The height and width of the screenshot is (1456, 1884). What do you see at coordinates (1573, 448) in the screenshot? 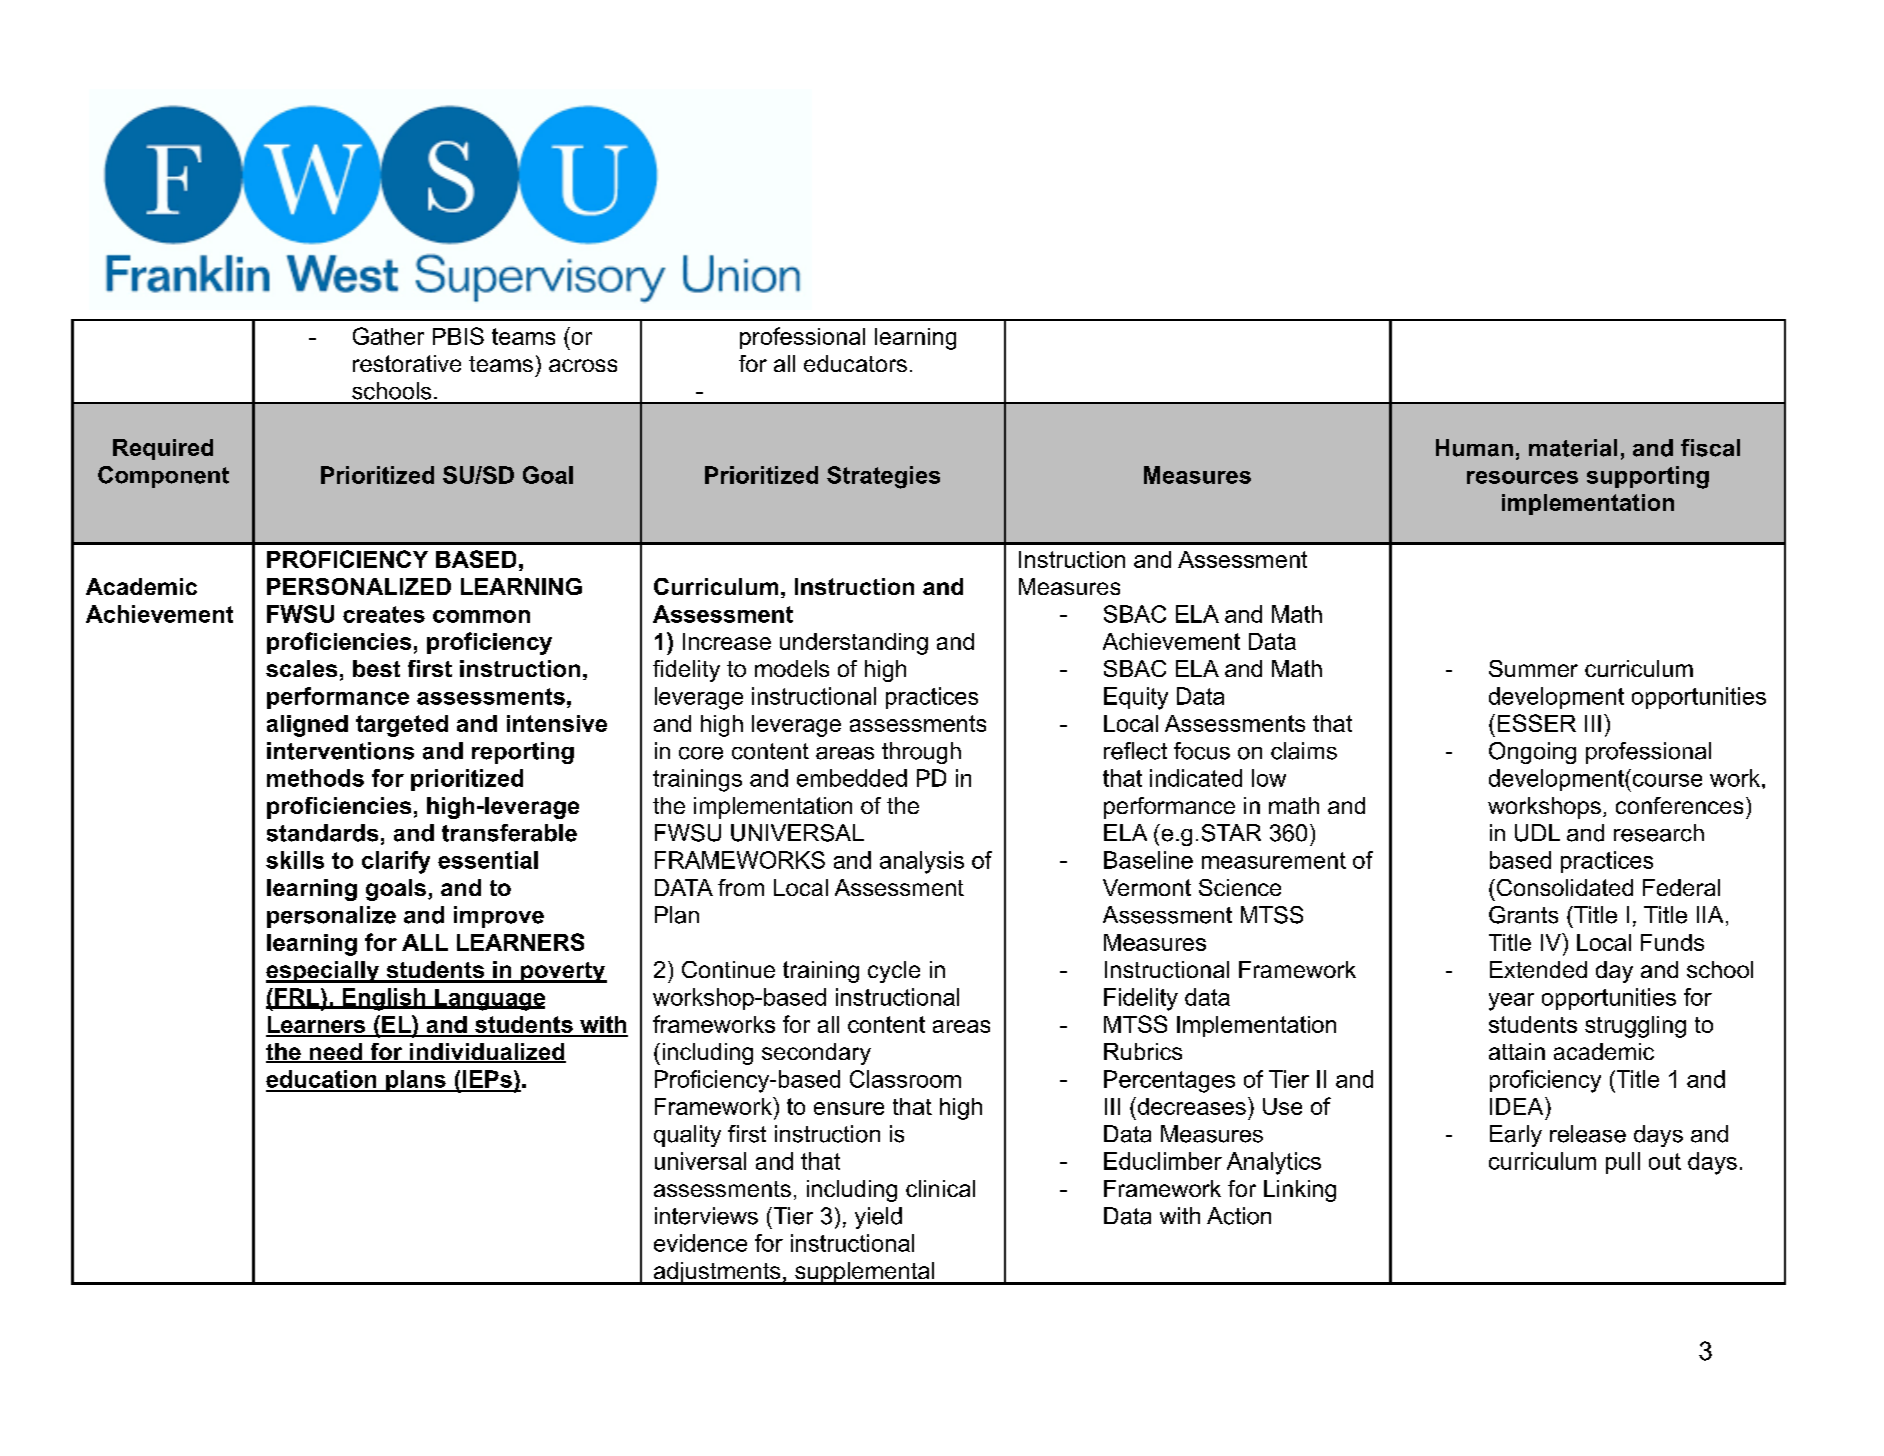
I see `material` at bounding box center [1573, 448].
